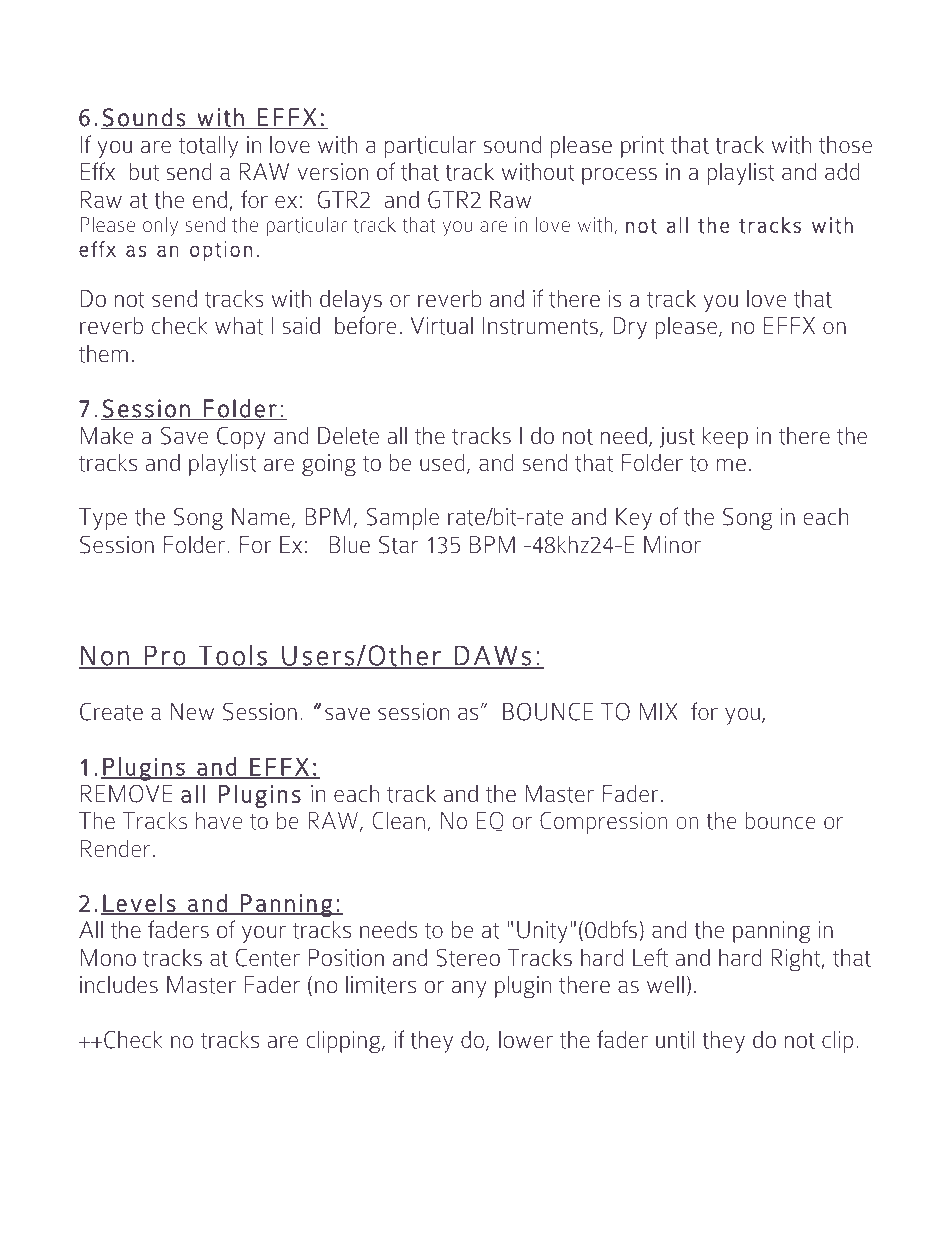  Describe the element at coordinates (332, 172) in the image. I see `version` at that location.
